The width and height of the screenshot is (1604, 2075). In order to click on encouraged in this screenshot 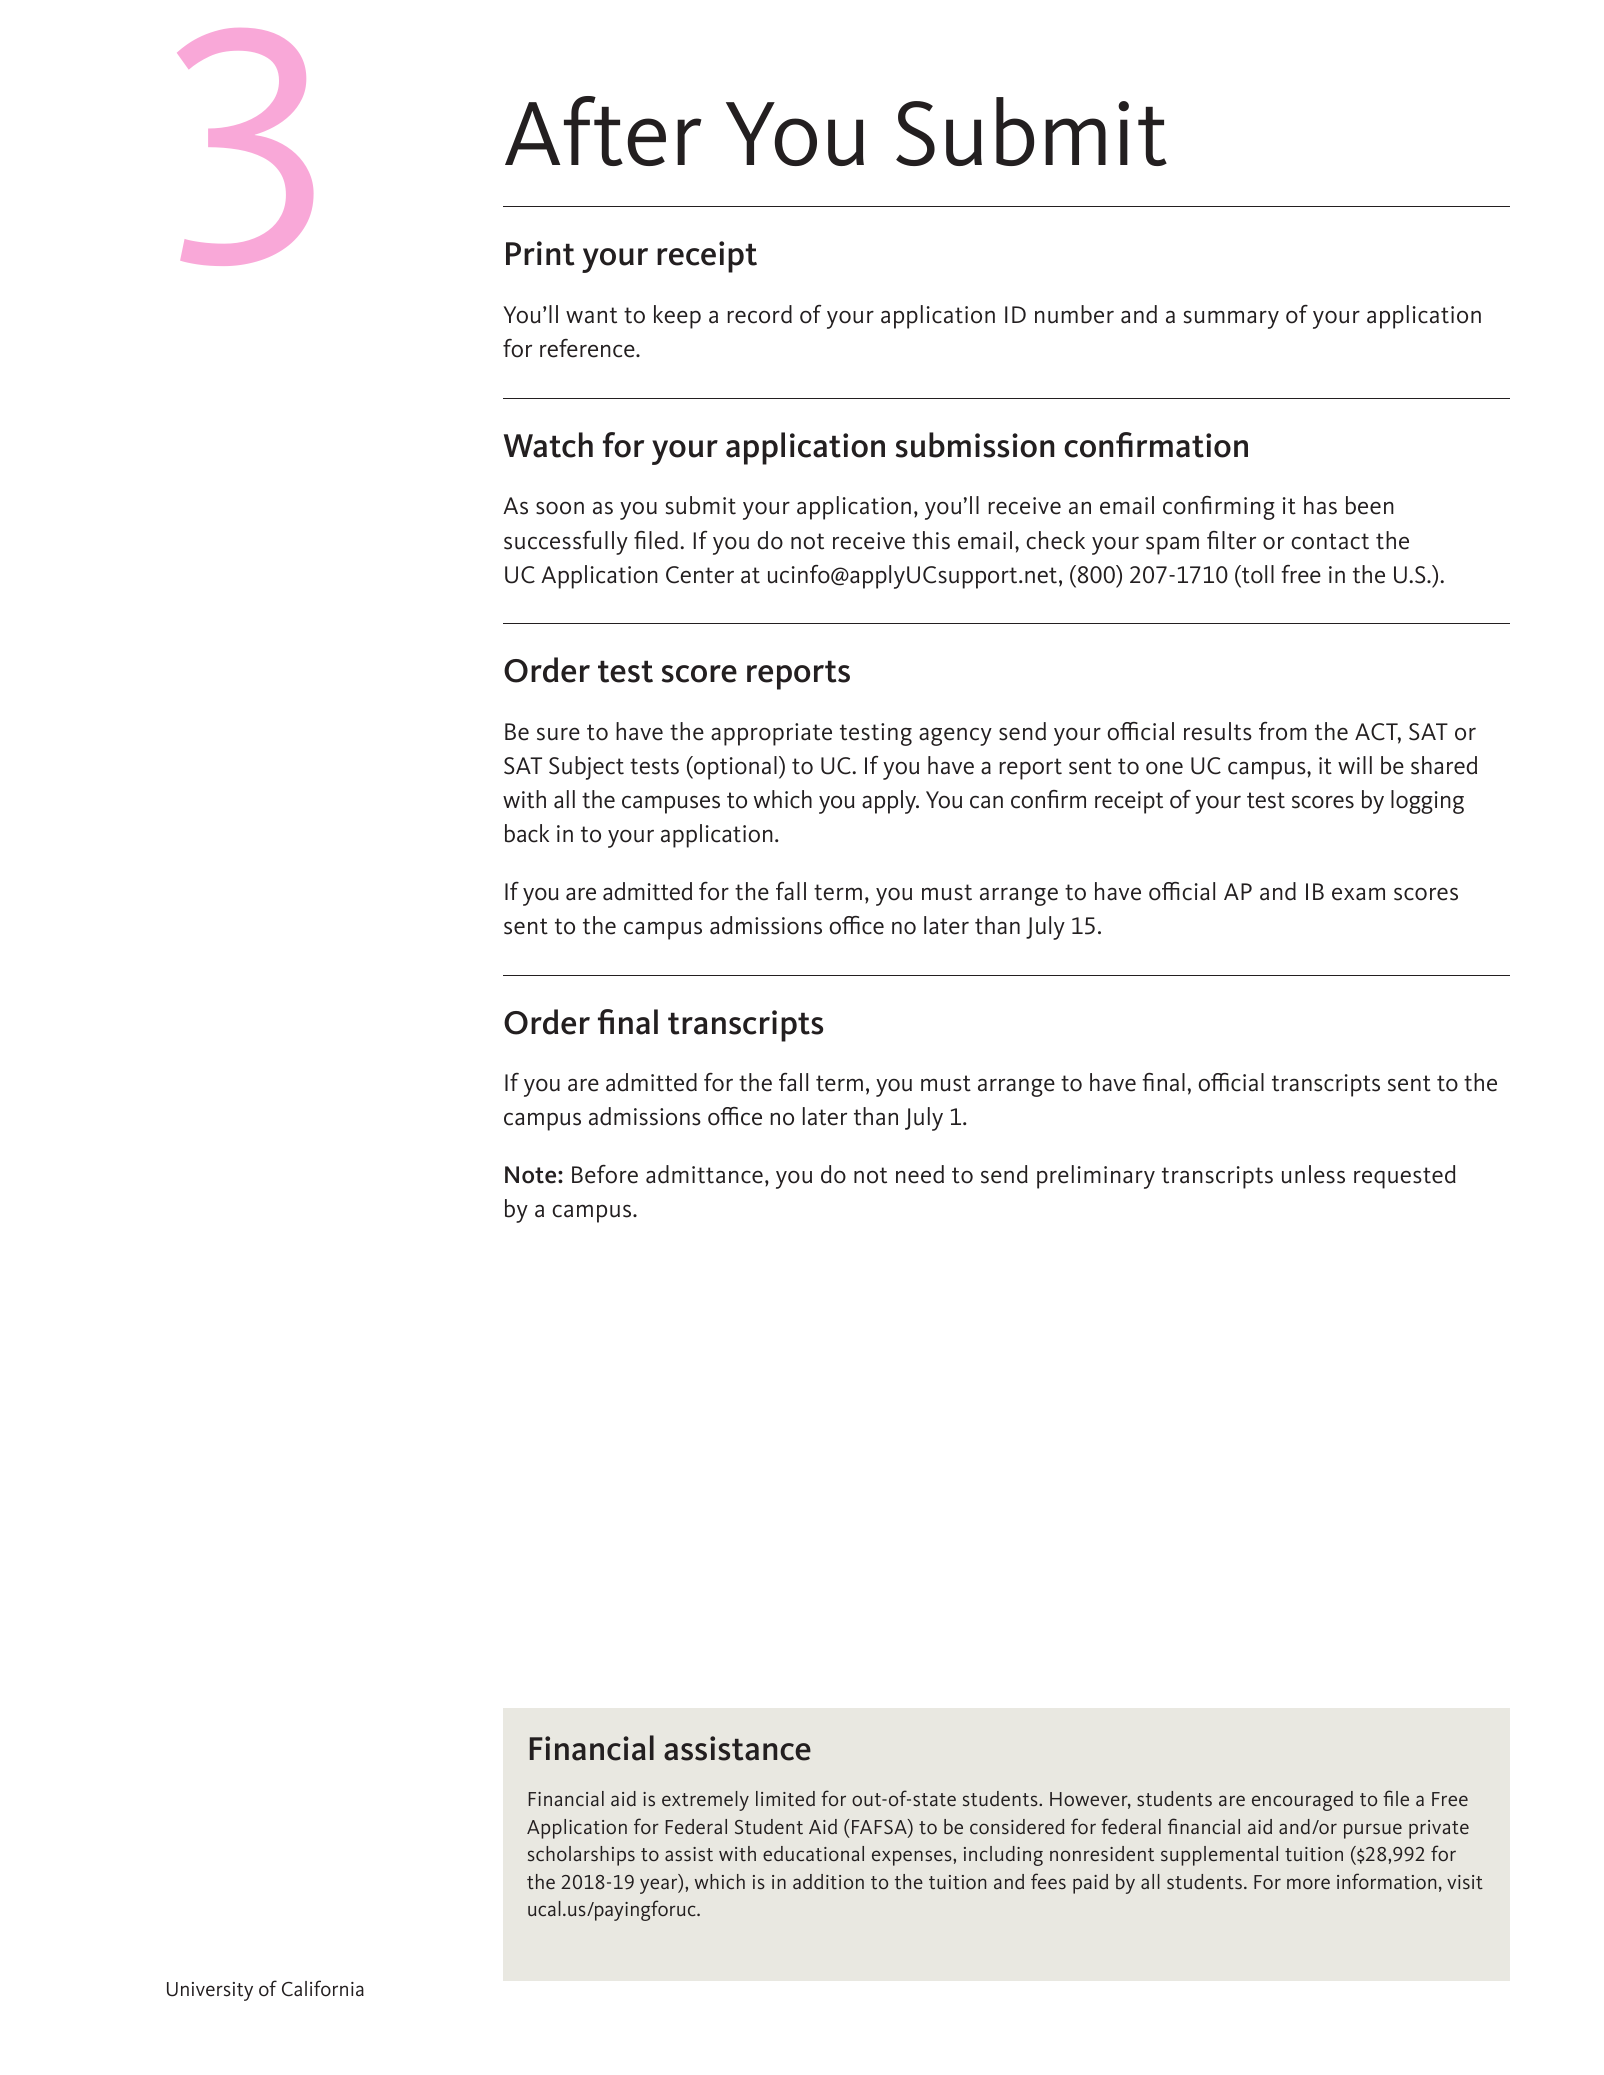, I will do `click(1302, 1801)`.
